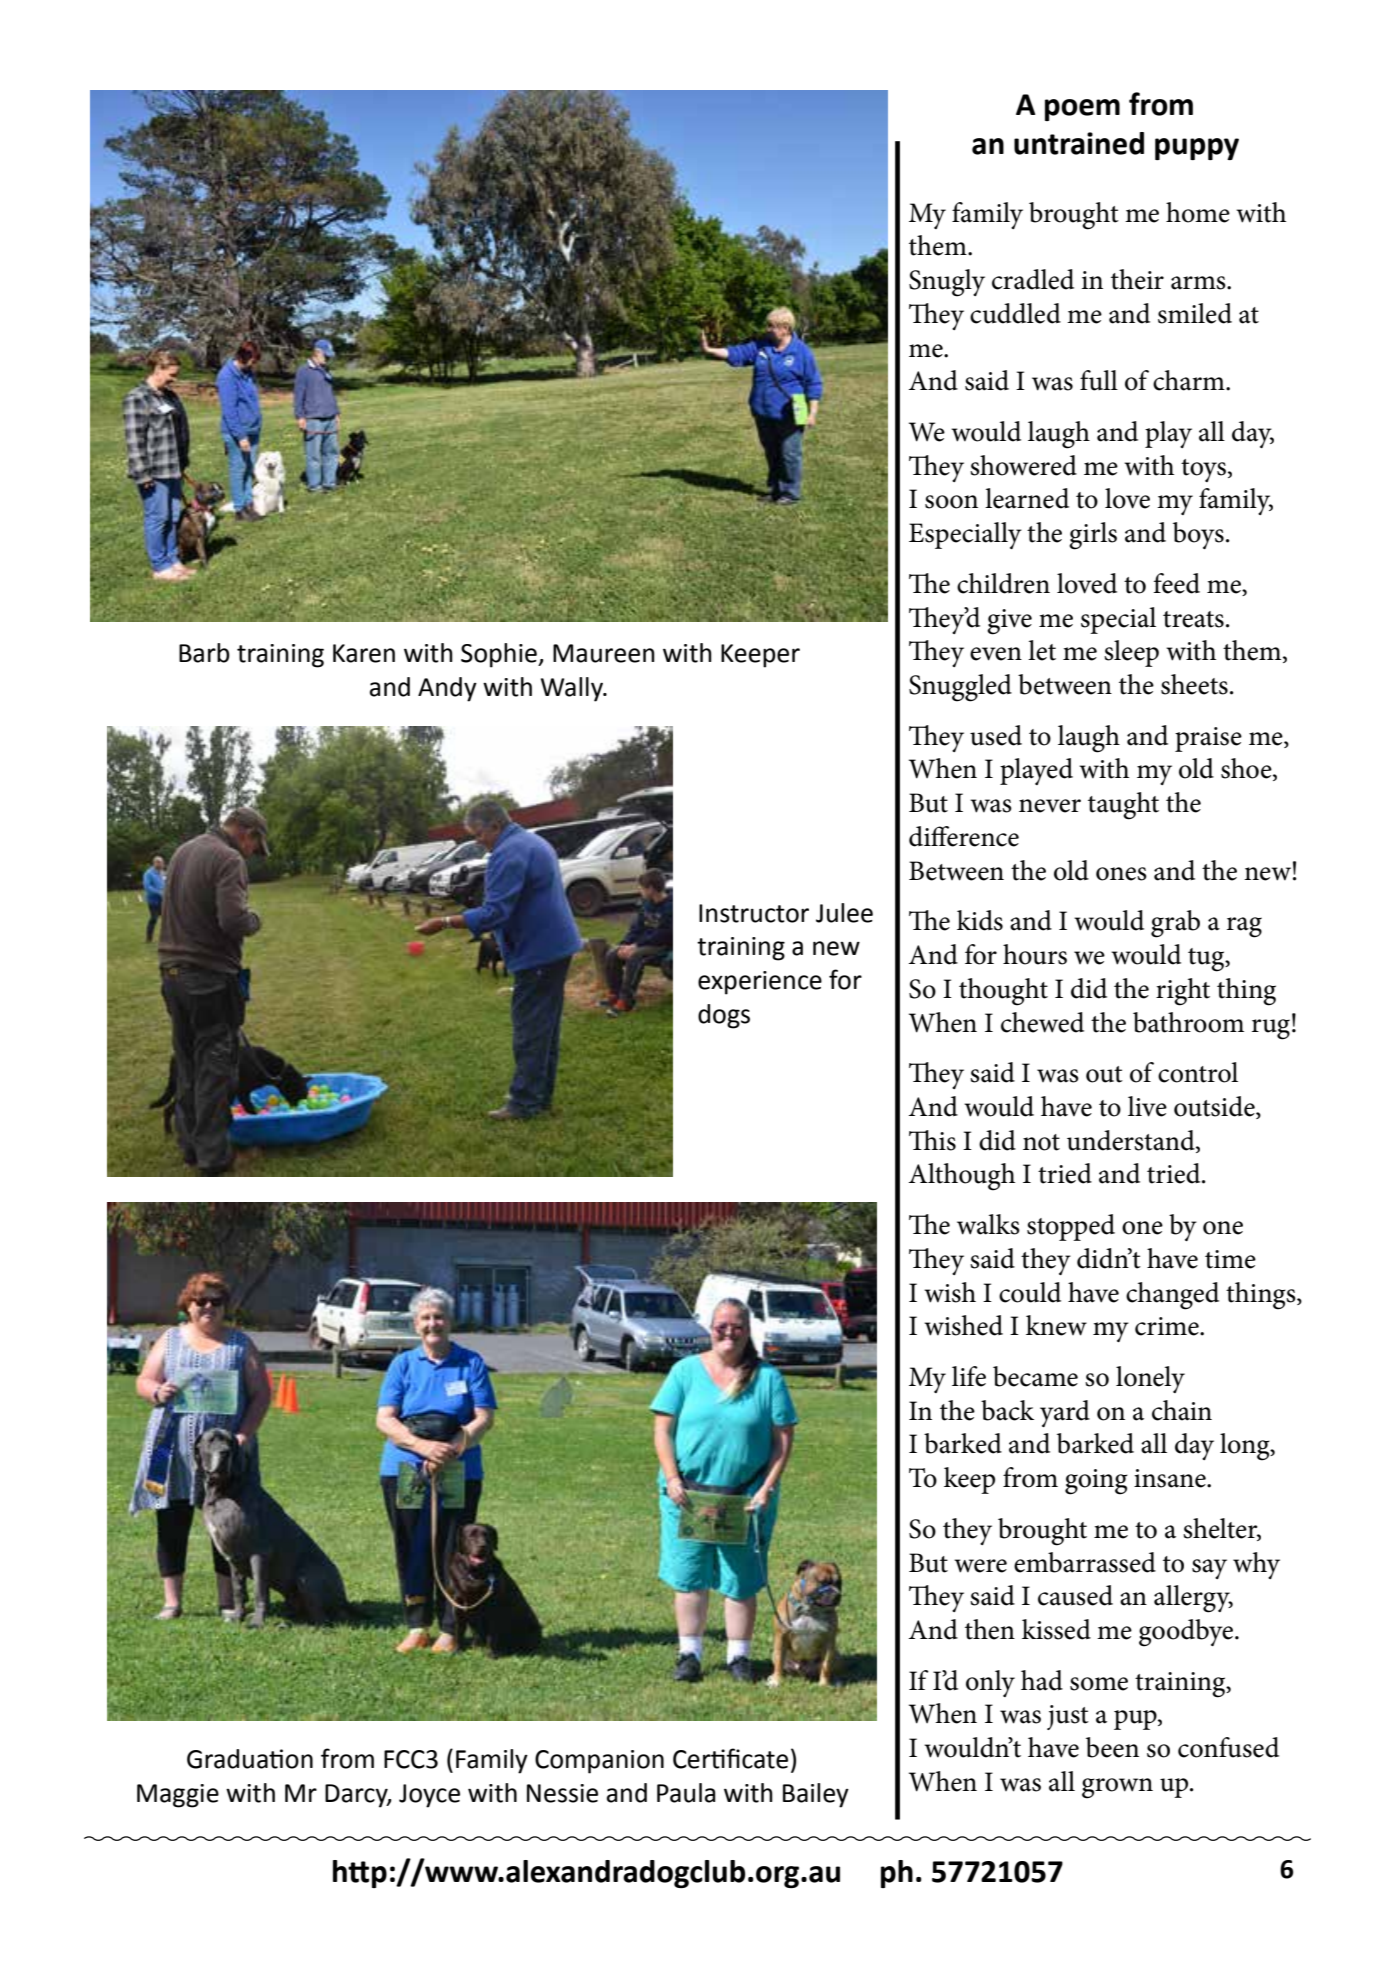 Image resolution: width=1395 pixels, height=1973 pixels. Describe the element at coordinates (932, 1140) in the image. I see `This` at that location.
